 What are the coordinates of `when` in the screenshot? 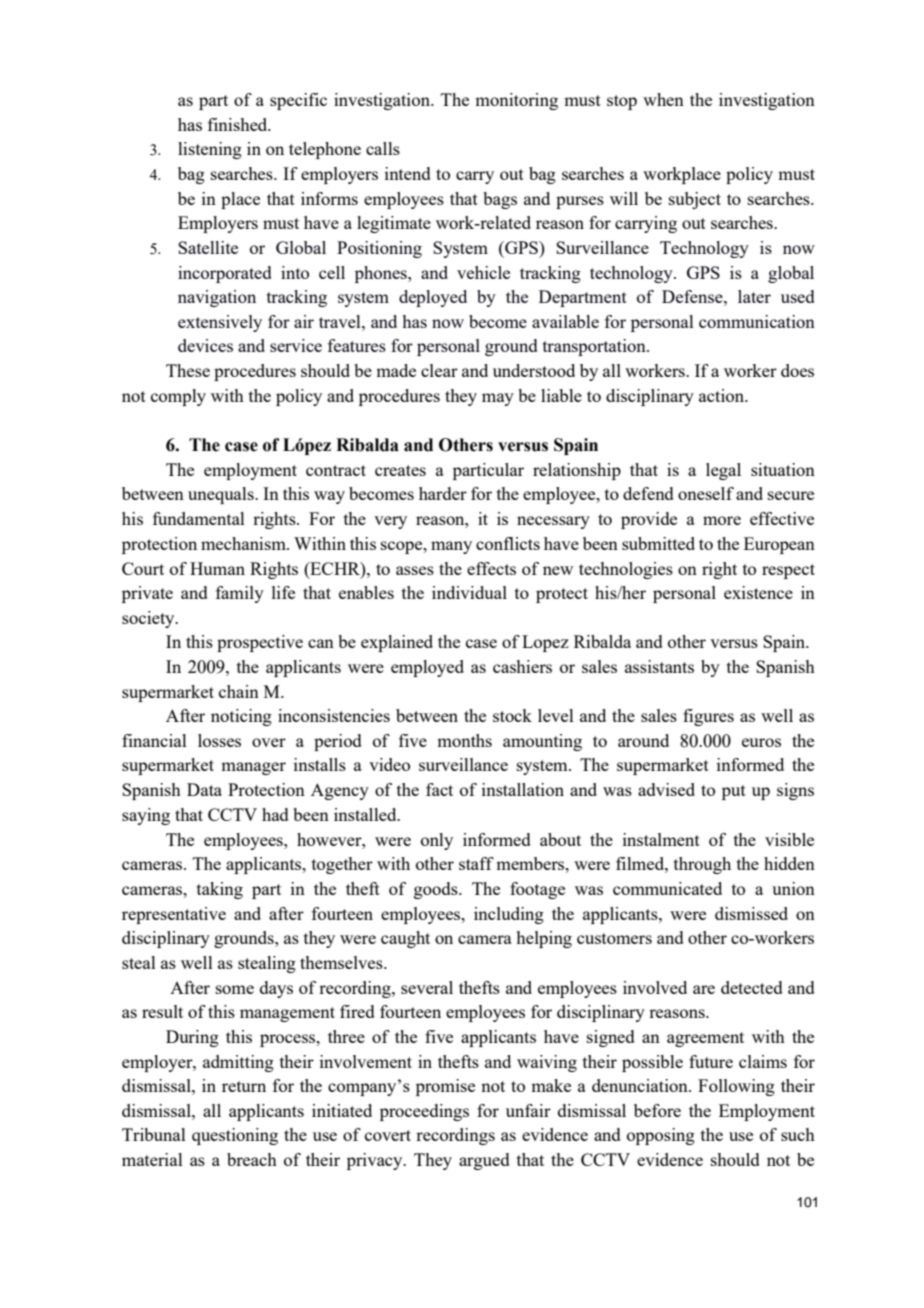 It's located at (663, 99).
